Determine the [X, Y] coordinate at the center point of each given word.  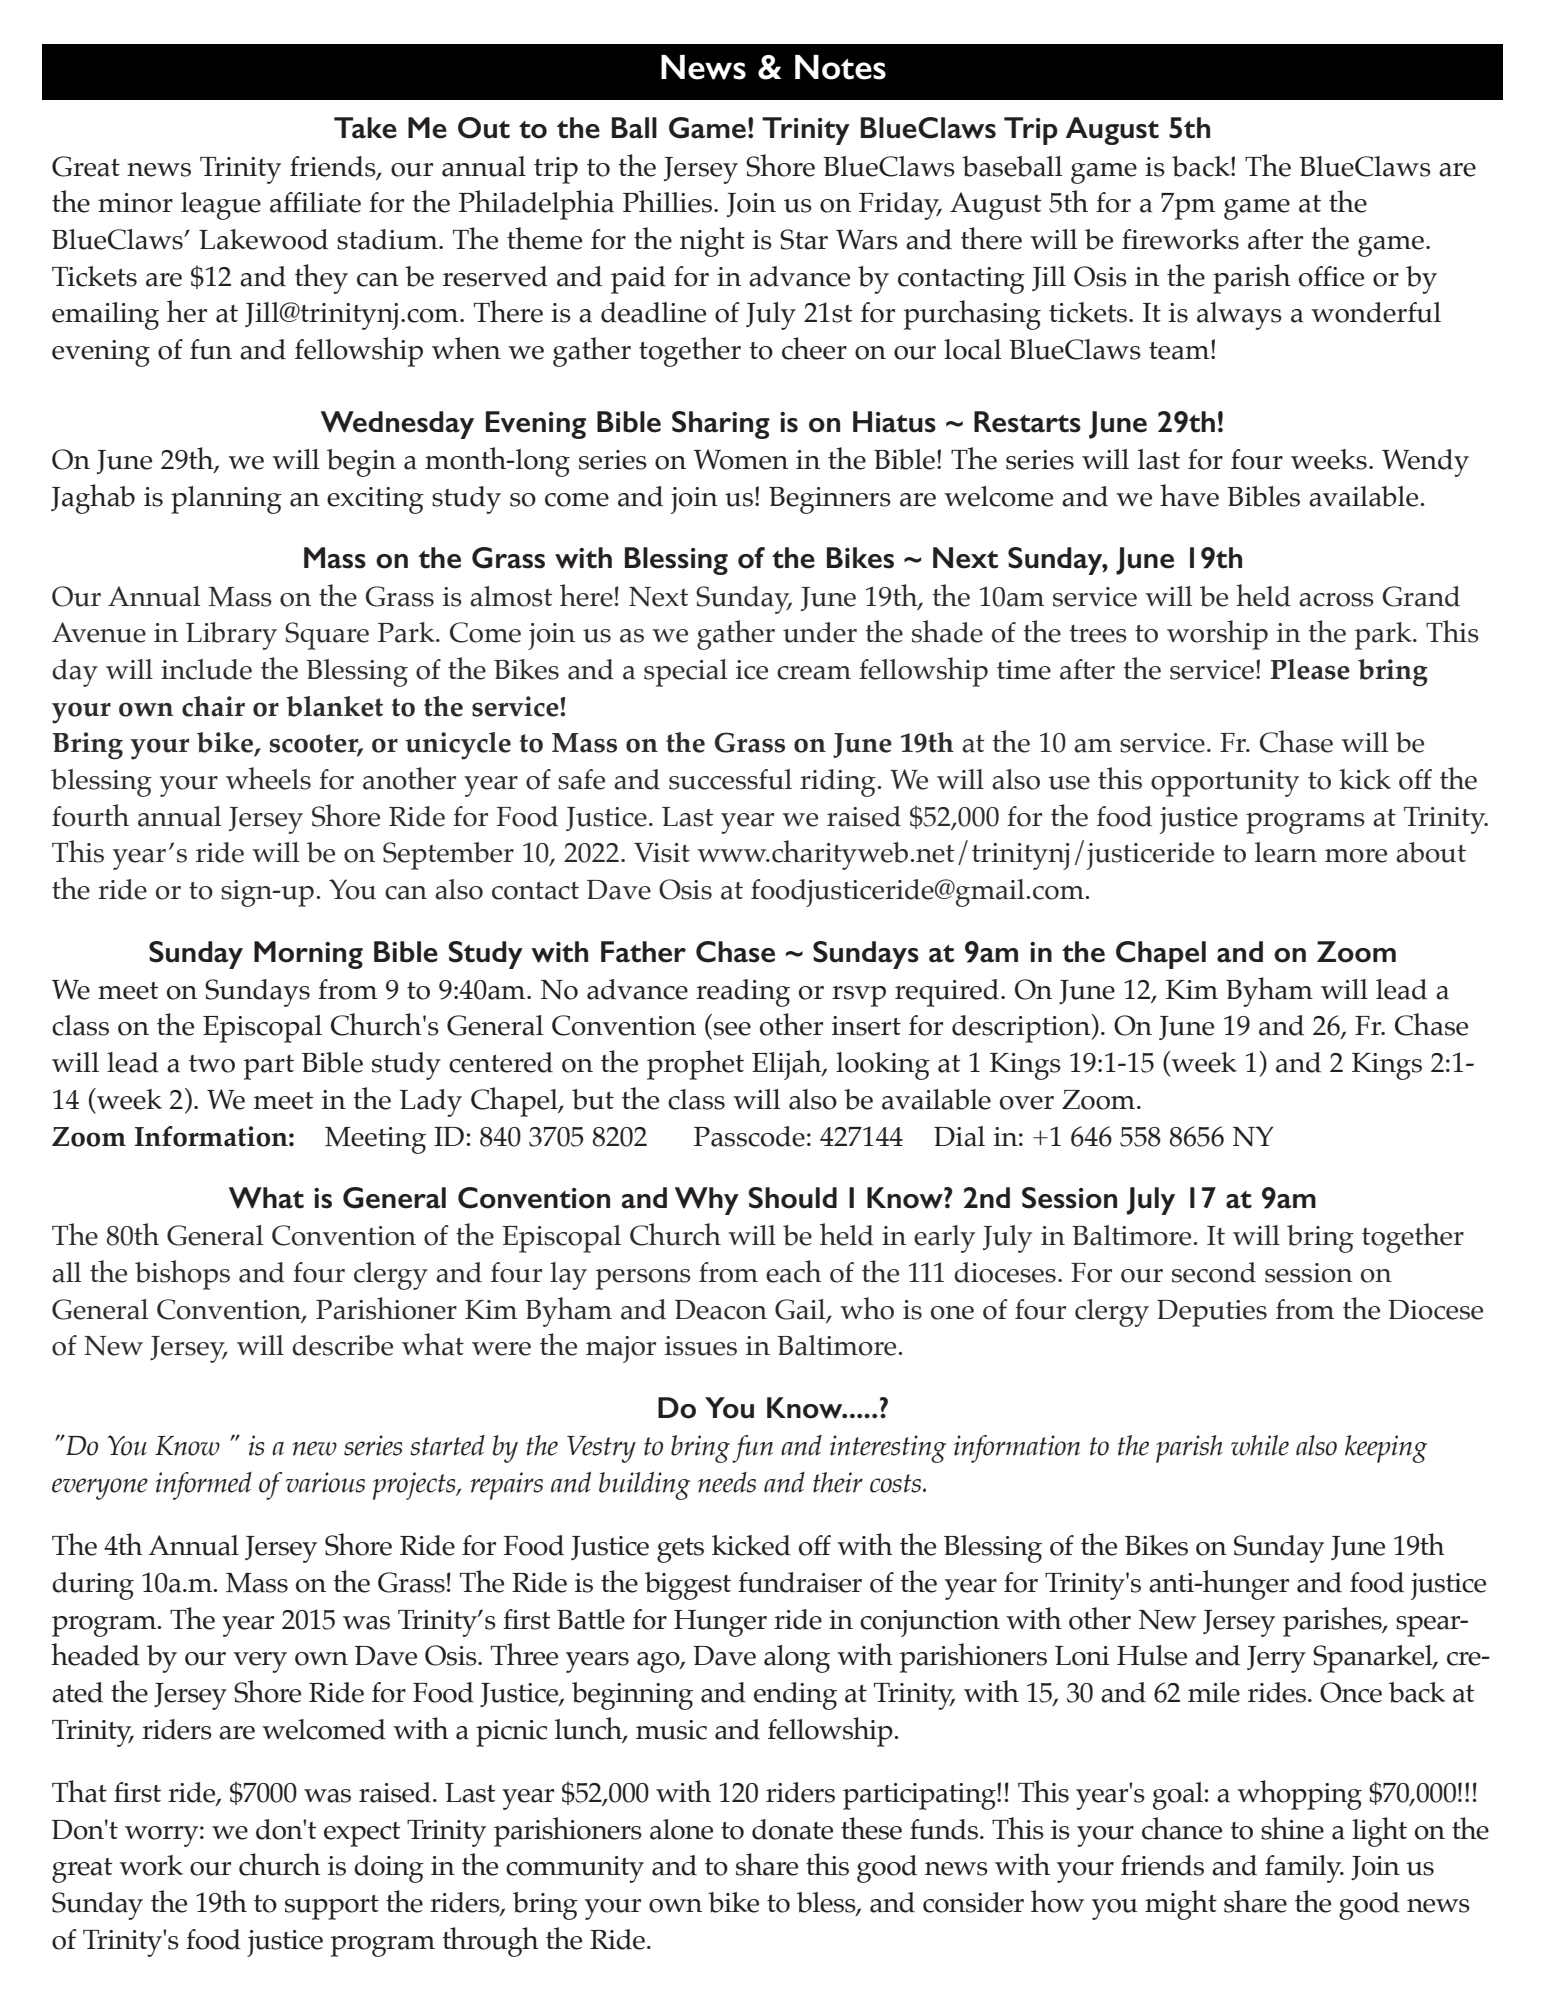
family [1304, 1869]
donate [792, 1829]
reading [743, 993]
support [332, 1907]
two [212, 1064]
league [221, 206]
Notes [840, 67]
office [1331, 276]
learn [1286, 852]
